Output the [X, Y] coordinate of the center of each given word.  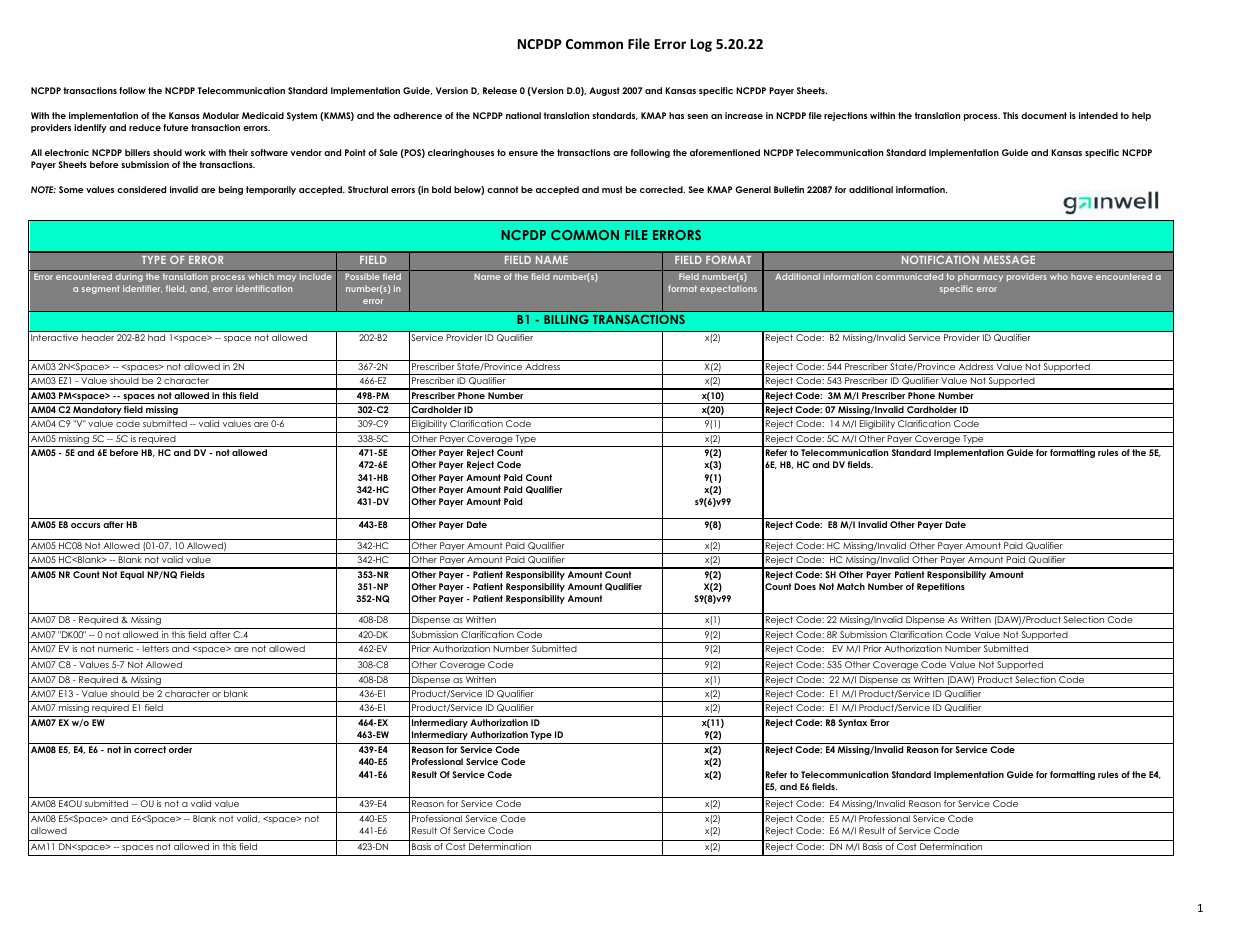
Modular [221, 115]
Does [805, 586]
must [612, 189]
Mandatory [97, 412]
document [1044, 115]
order [180, 749]
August [604, 91]
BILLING [566, 319]
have [1082, 276]
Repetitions [941, 587]
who [1059, 276]
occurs [85, 525]
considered [141, 189]
